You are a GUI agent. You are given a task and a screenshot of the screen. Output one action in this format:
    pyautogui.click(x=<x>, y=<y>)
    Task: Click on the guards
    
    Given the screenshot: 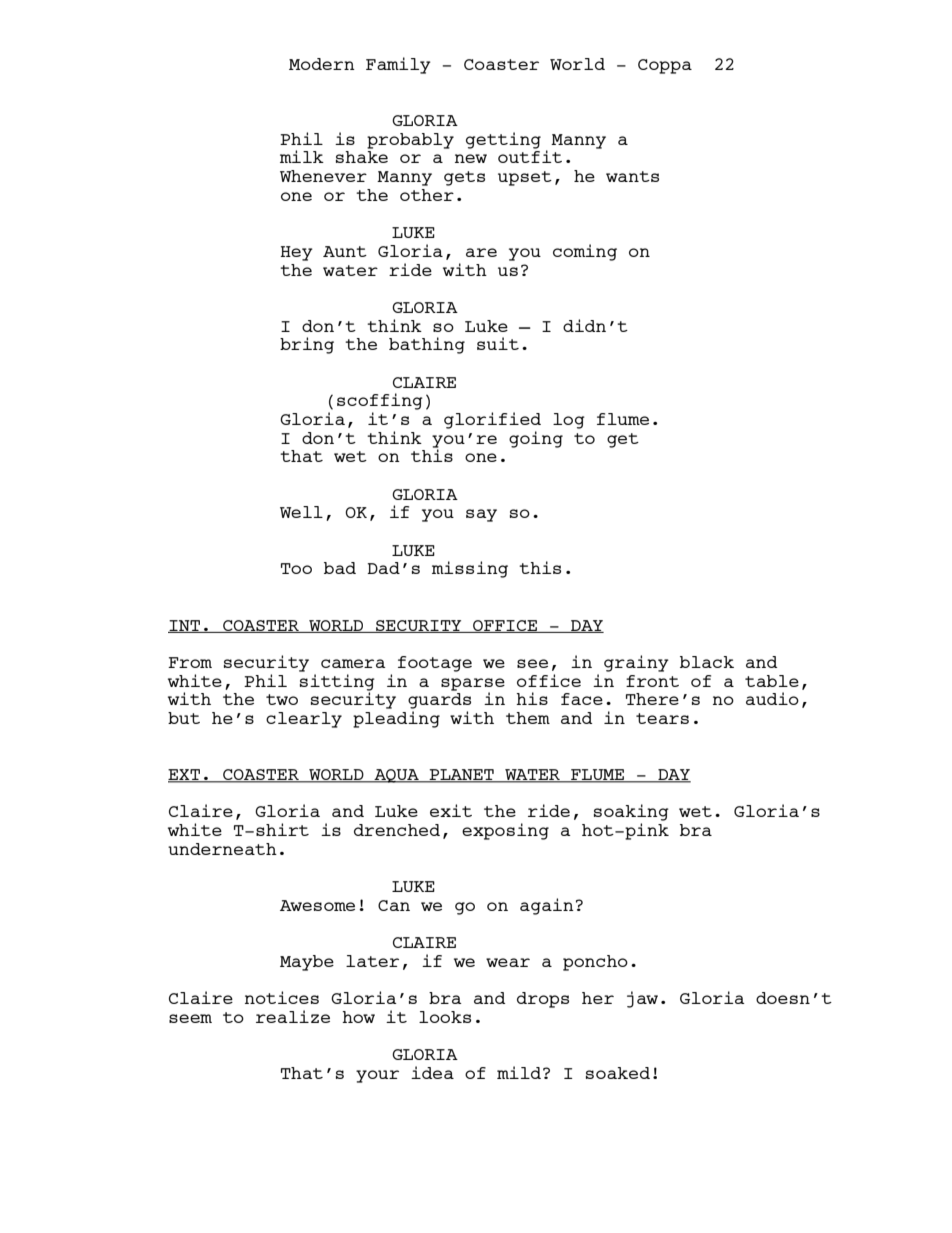 What is the action you would take?
    pyautogui.click(x=439, y=701)
